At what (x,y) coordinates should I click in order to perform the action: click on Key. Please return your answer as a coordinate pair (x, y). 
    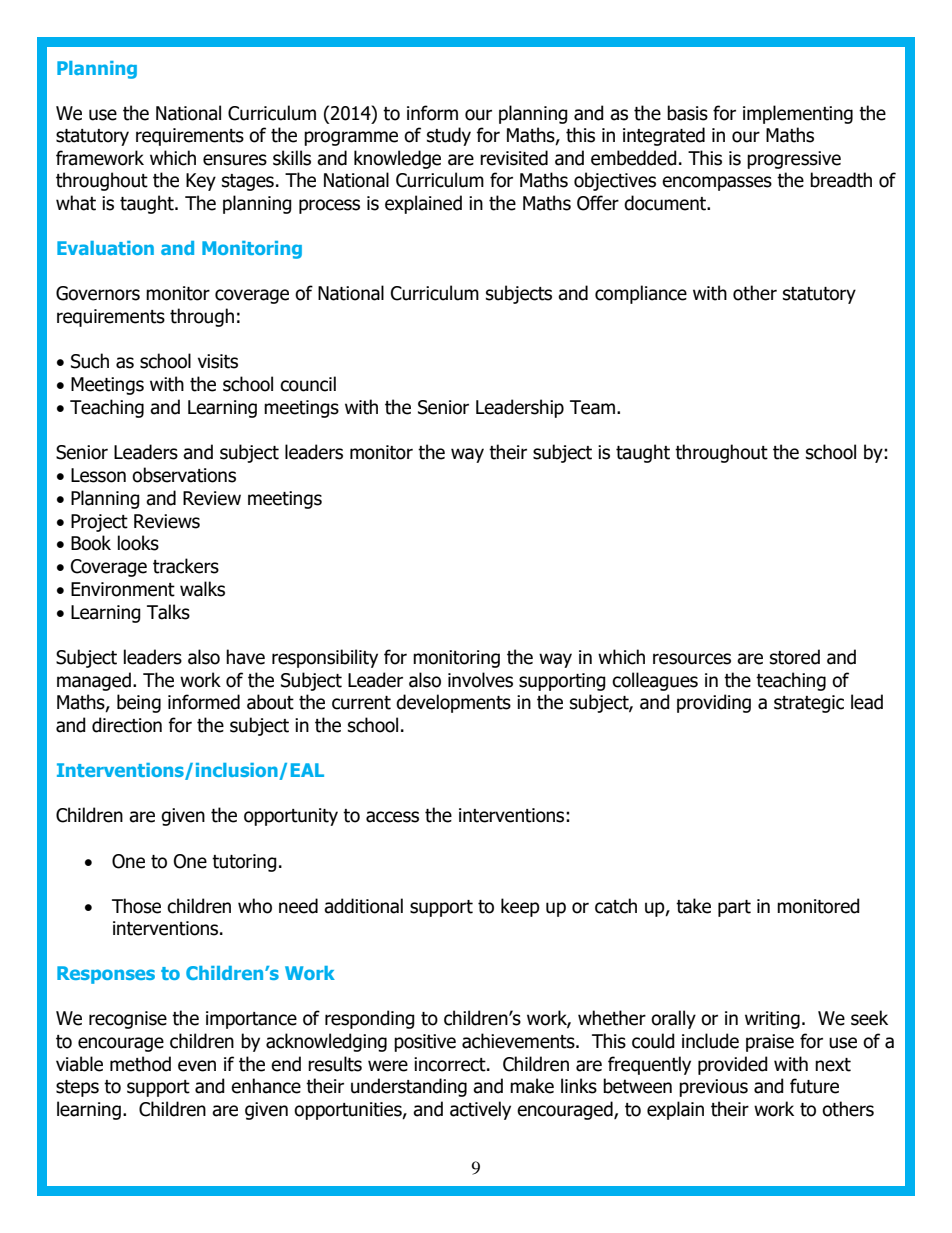
    Looking at the image, I should click on (201, 182).
